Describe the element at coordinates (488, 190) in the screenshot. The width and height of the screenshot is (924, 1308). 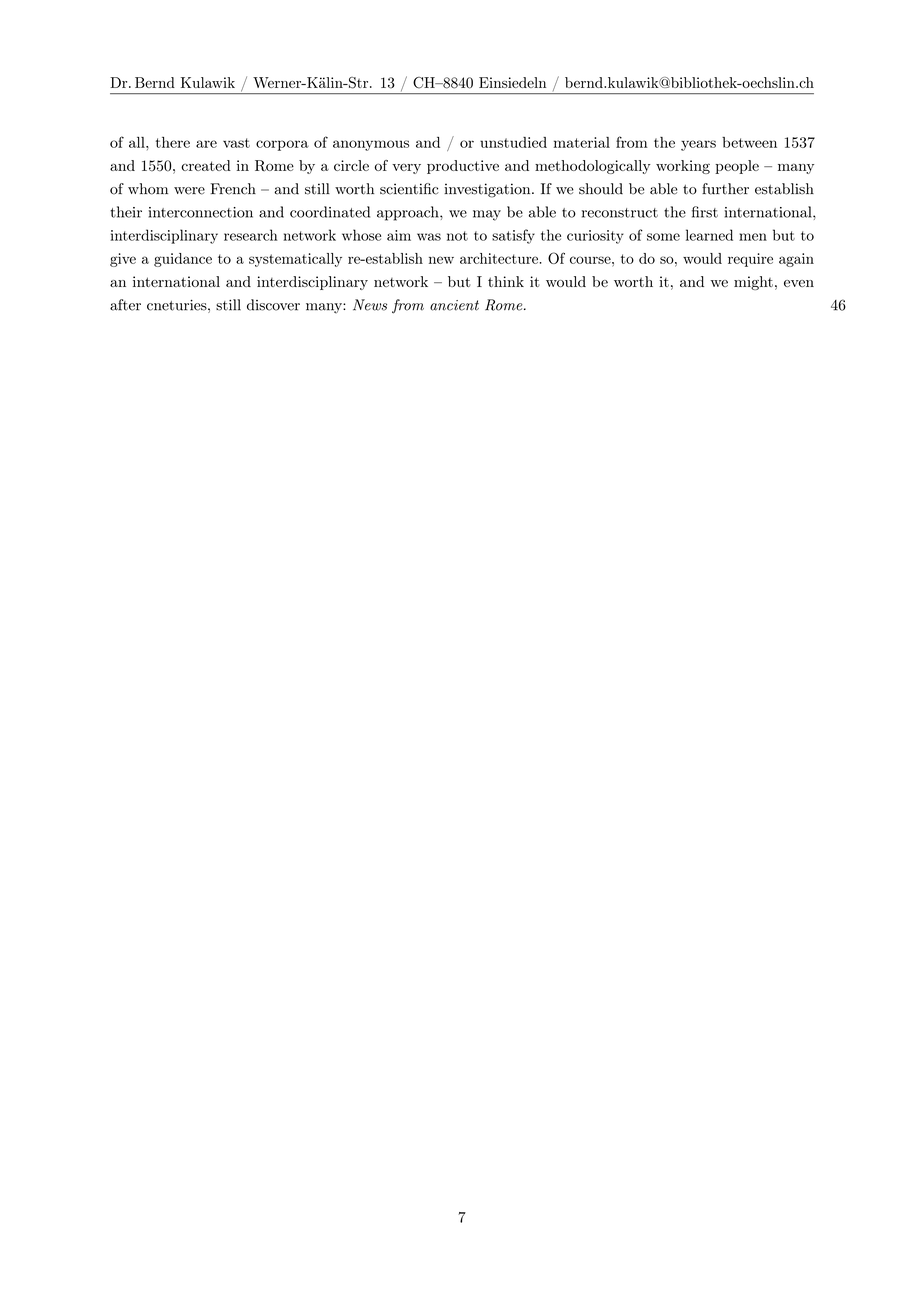
I see `investigation` at that location.
